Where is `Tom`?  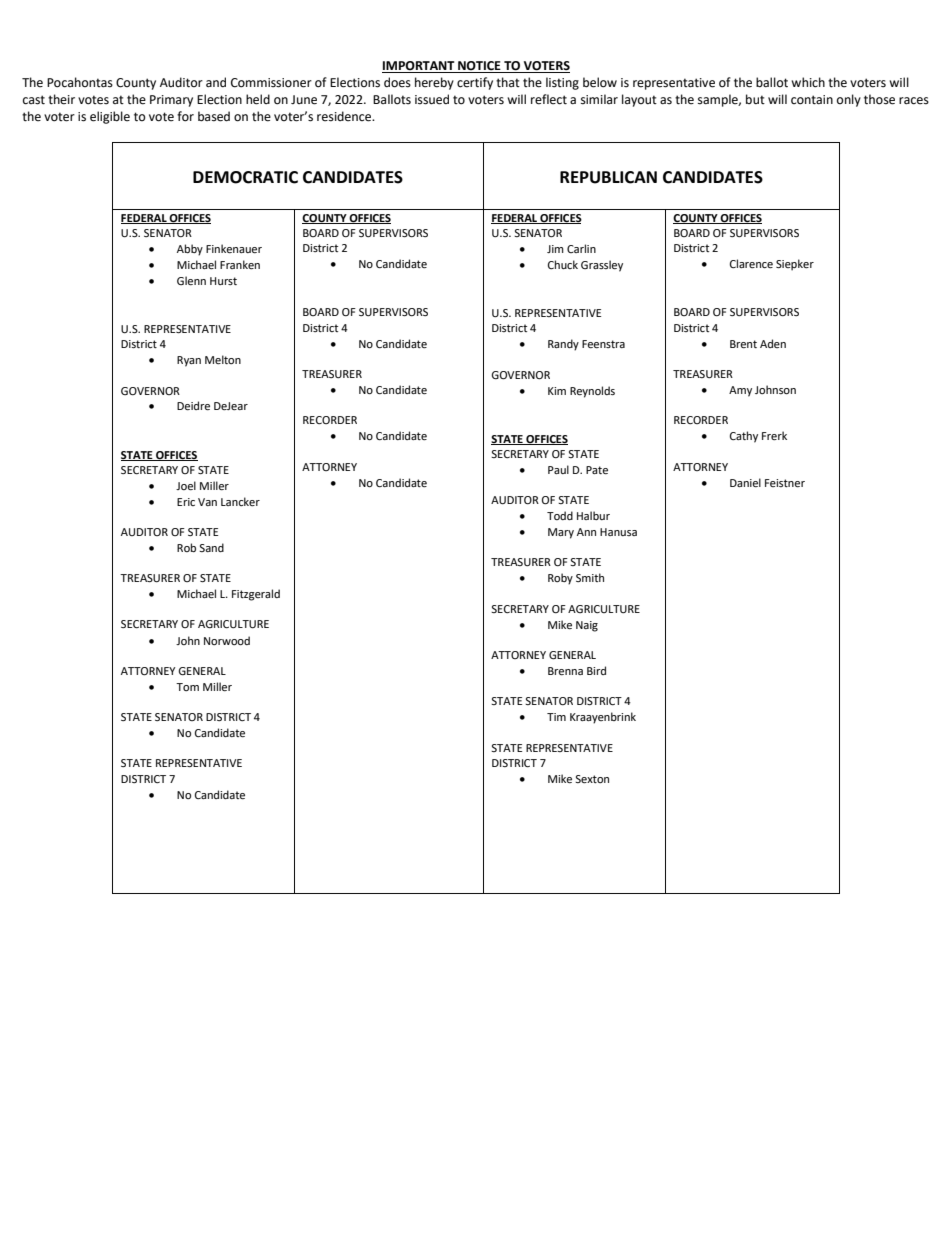
Tom is located at coordinates (187, 687).
